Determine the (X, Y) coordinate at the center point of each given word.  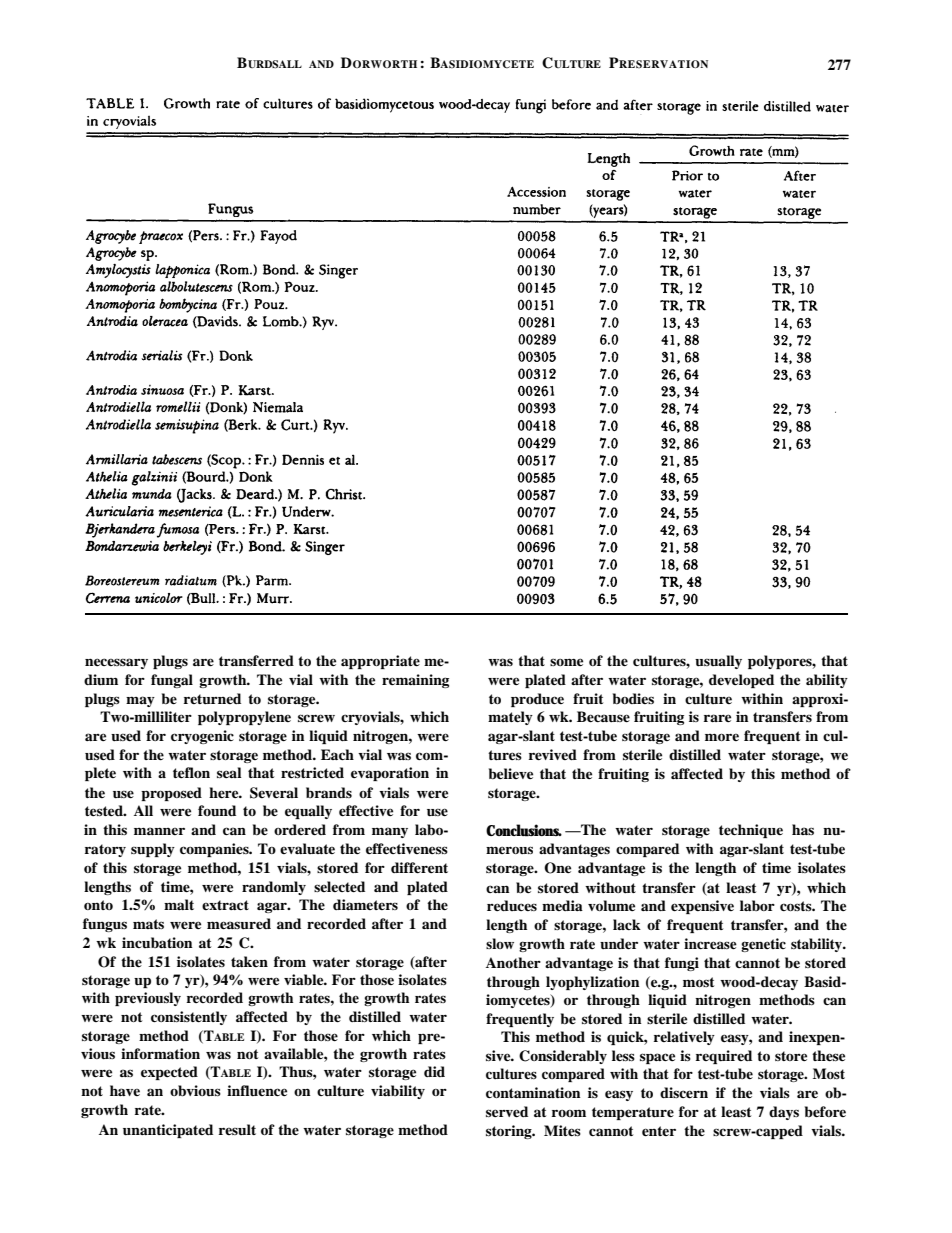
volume (611, 906)
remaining (415, 681)
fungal (172, 681)
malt (179, 904)
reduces (512, 905)
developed (741, 681)
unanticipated (168, 1131)
